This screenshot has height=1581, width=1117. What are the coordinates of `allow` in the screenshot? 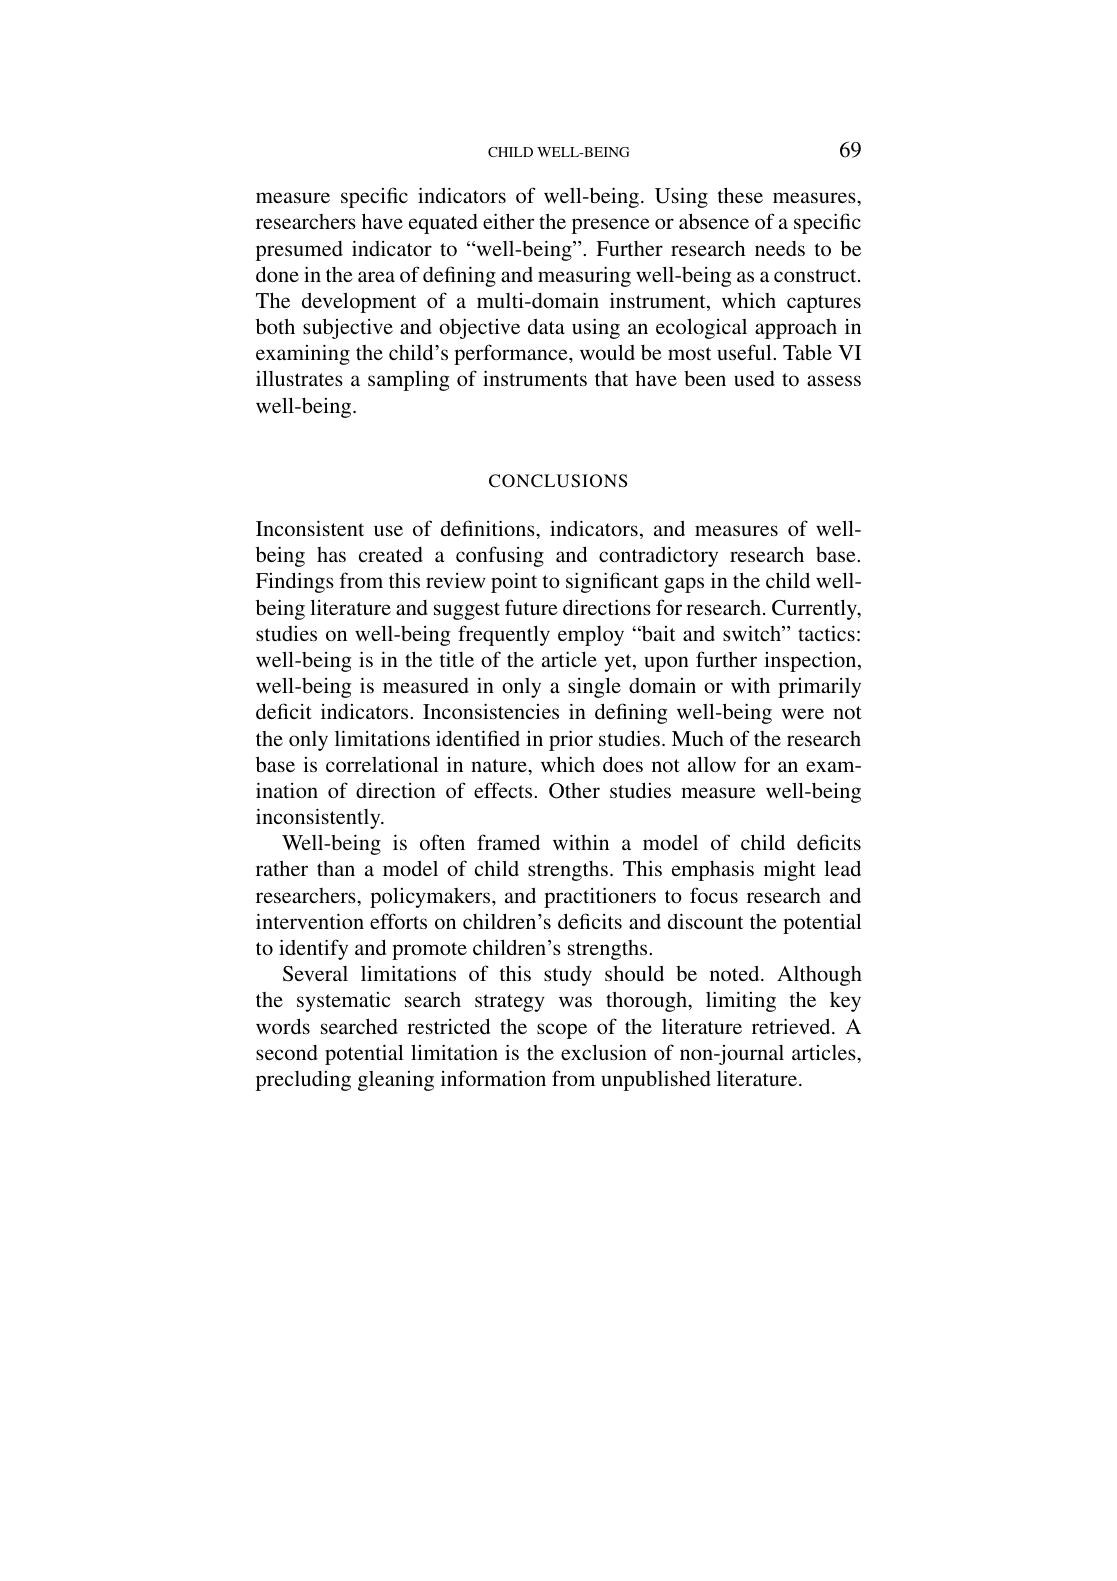 It's located at (712, 764).
